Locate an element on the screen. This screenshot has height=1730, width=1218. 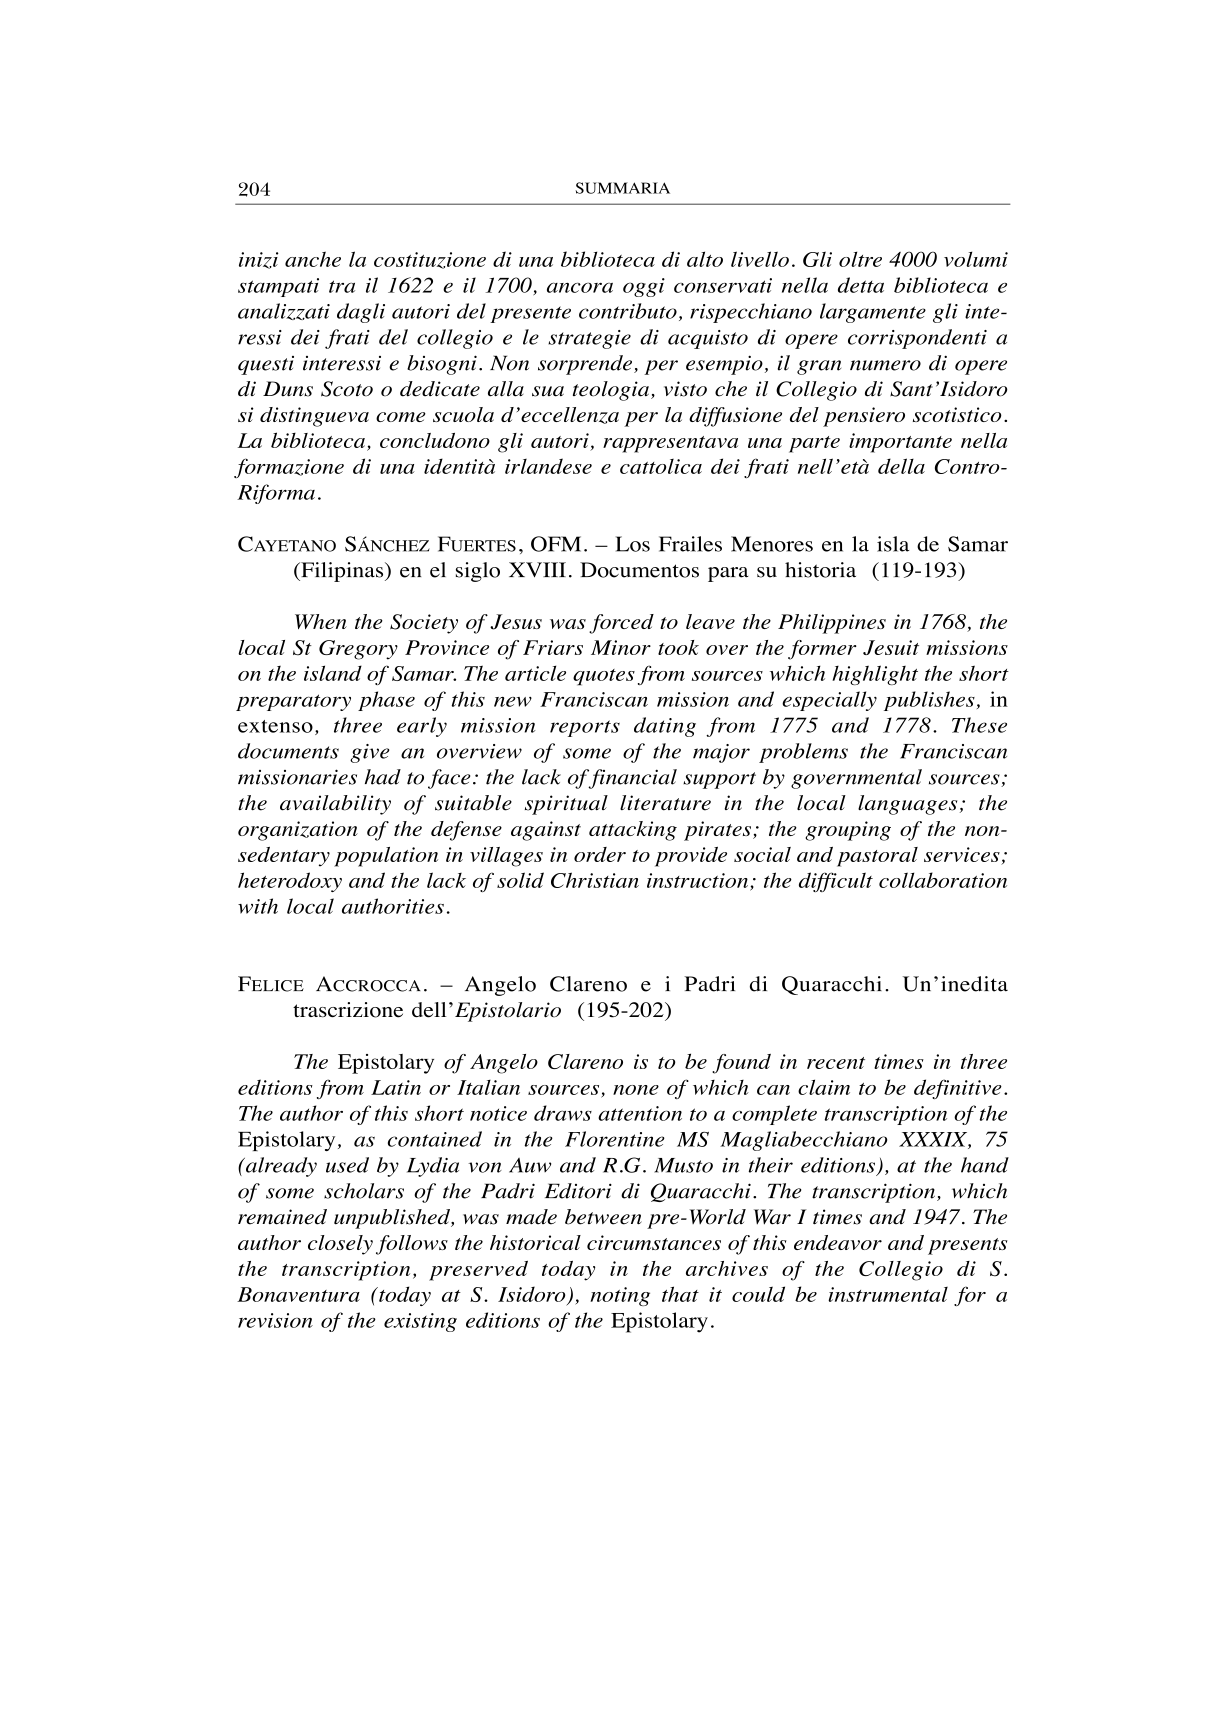
detta is located at coordinates (861, 285).
